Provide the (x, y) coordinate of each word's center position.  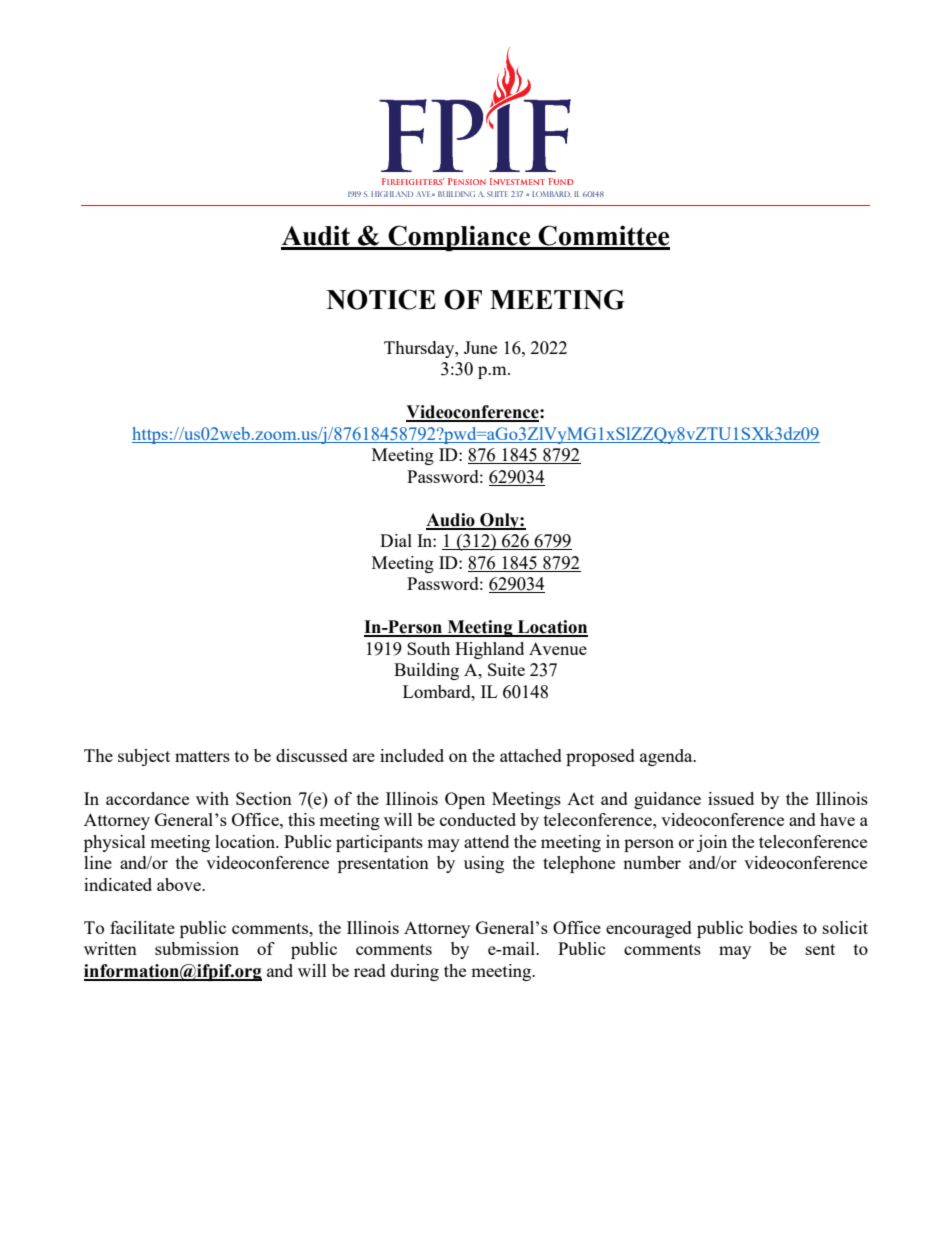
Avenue (558, 648)
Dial (396, 540)
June (480, 347)
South (428, 648)
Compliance (459, 238)
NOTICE (381, 299)
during (415, 972)
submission (197, 948)
